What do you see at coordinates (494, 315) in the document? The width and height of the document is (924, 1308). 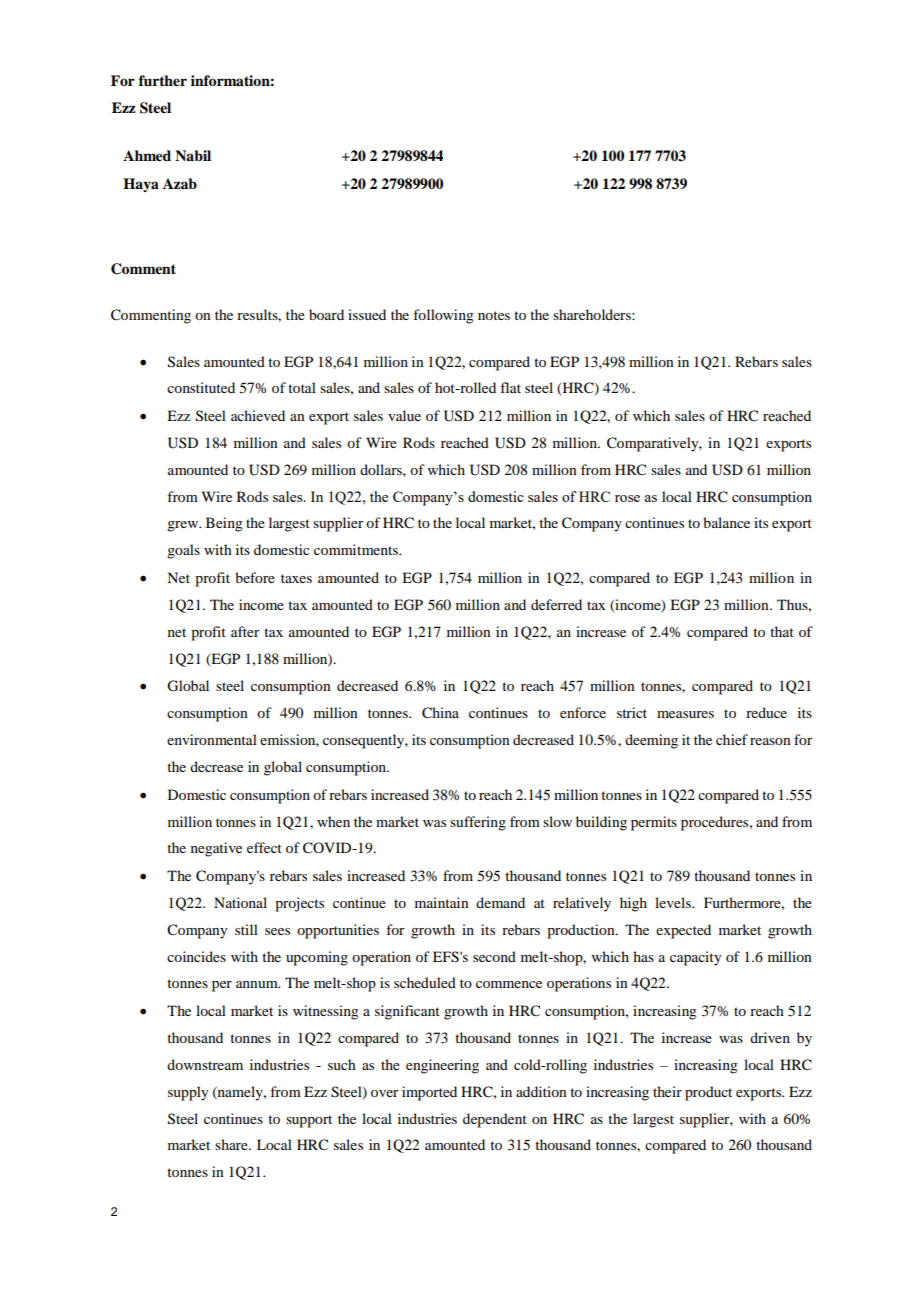 I see `notes` at bounding box center [494, 315].
